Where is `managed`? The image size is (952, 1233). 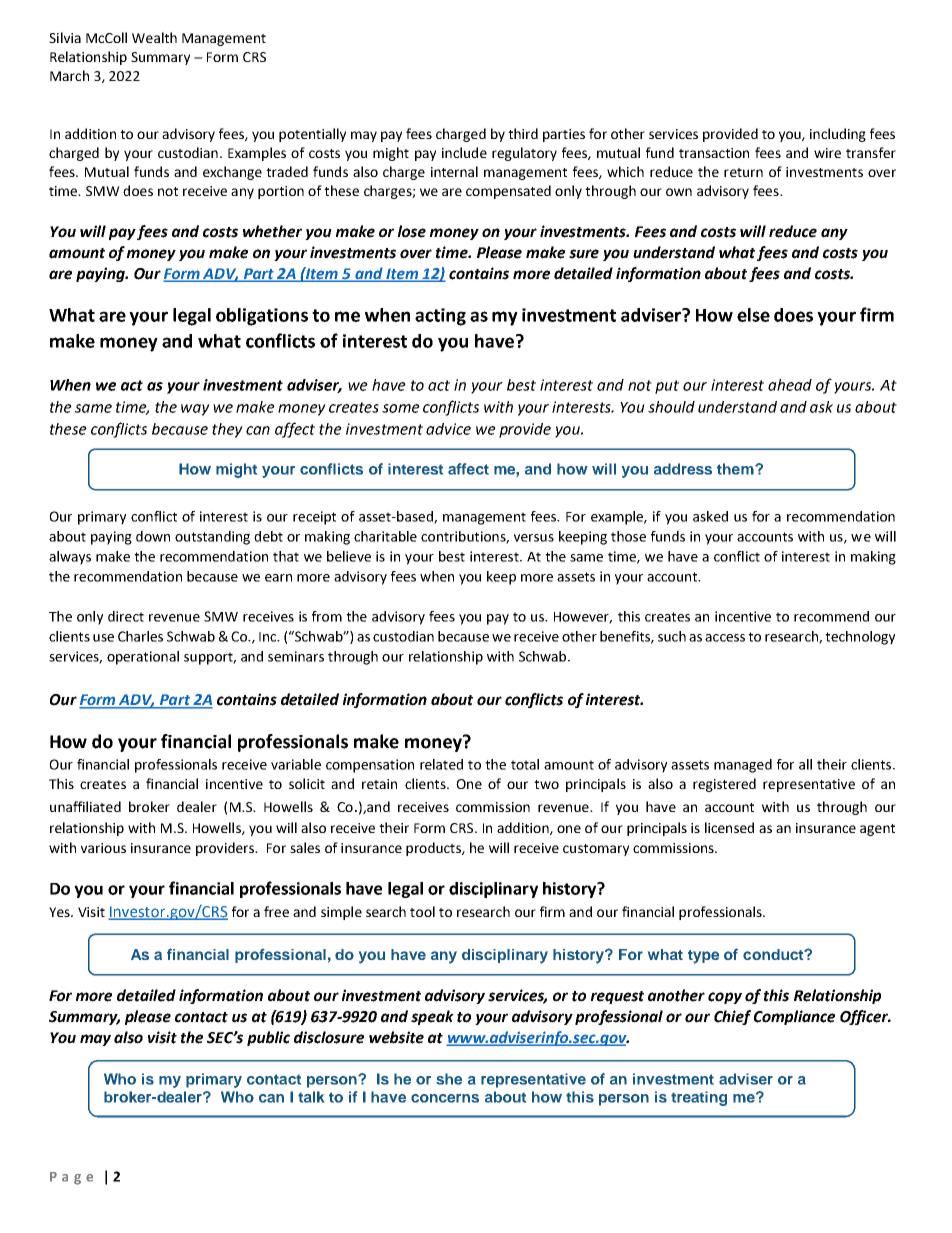 managed is located at coordinates (743, 766).
